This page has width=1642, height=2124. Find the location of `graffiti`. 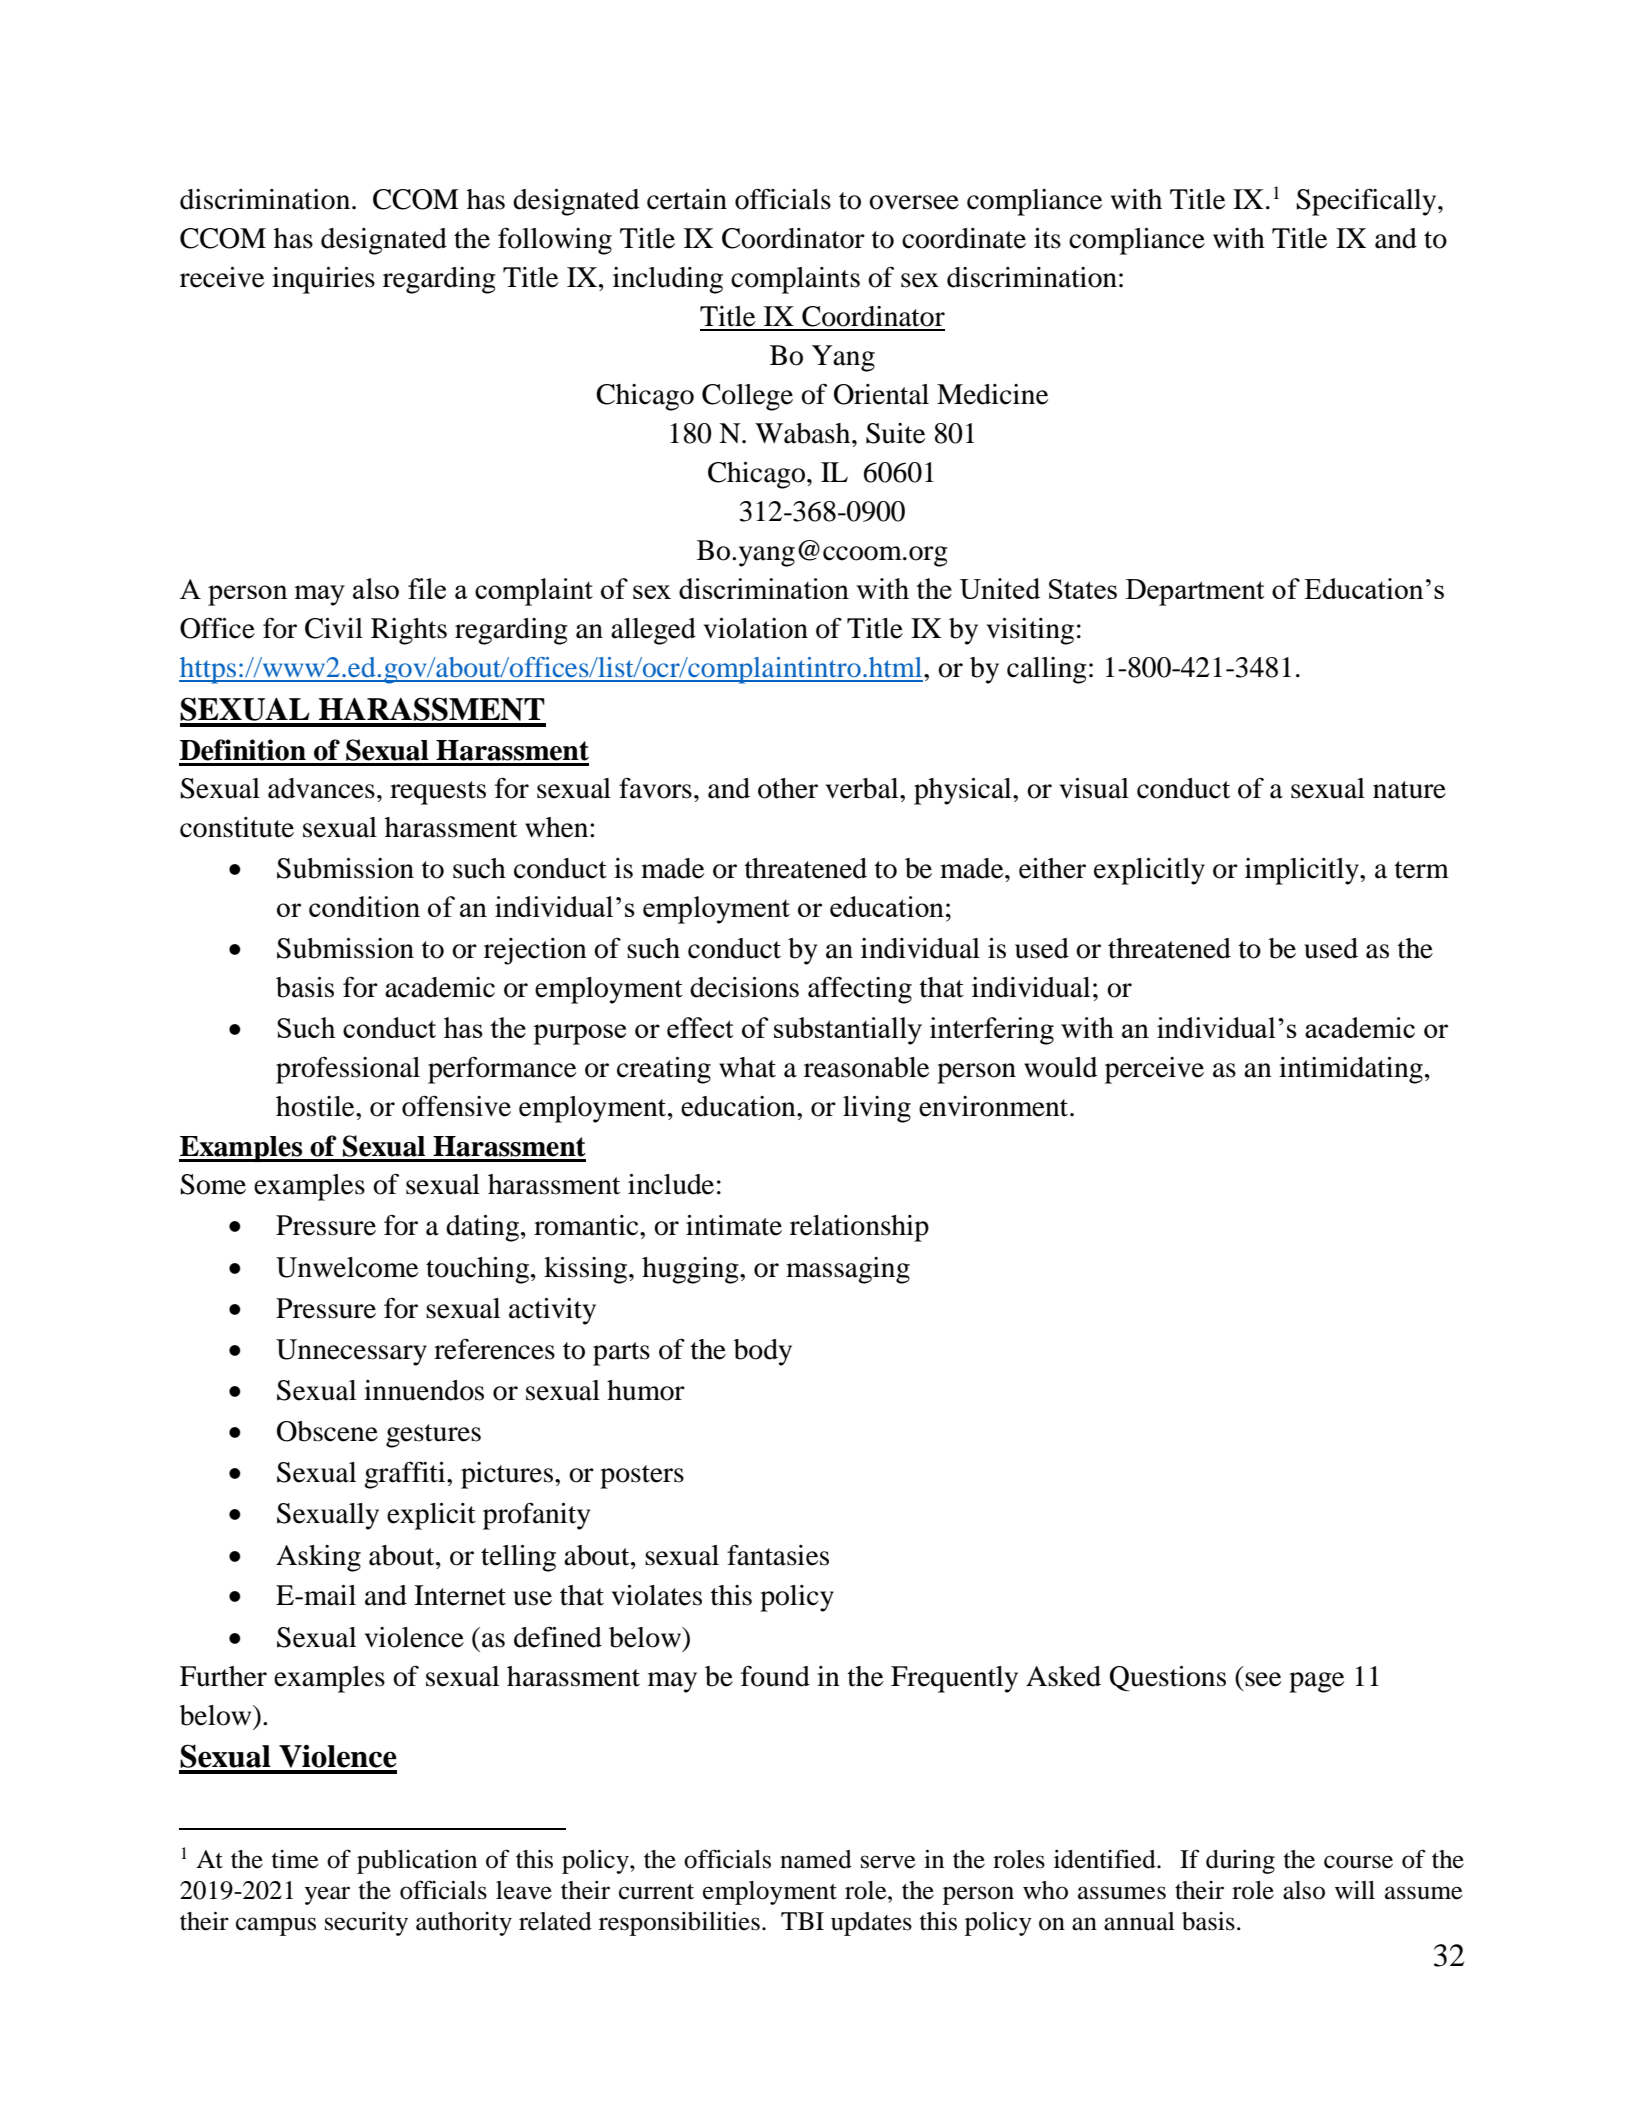

graffiti is located at coordinates (406, 1475).
